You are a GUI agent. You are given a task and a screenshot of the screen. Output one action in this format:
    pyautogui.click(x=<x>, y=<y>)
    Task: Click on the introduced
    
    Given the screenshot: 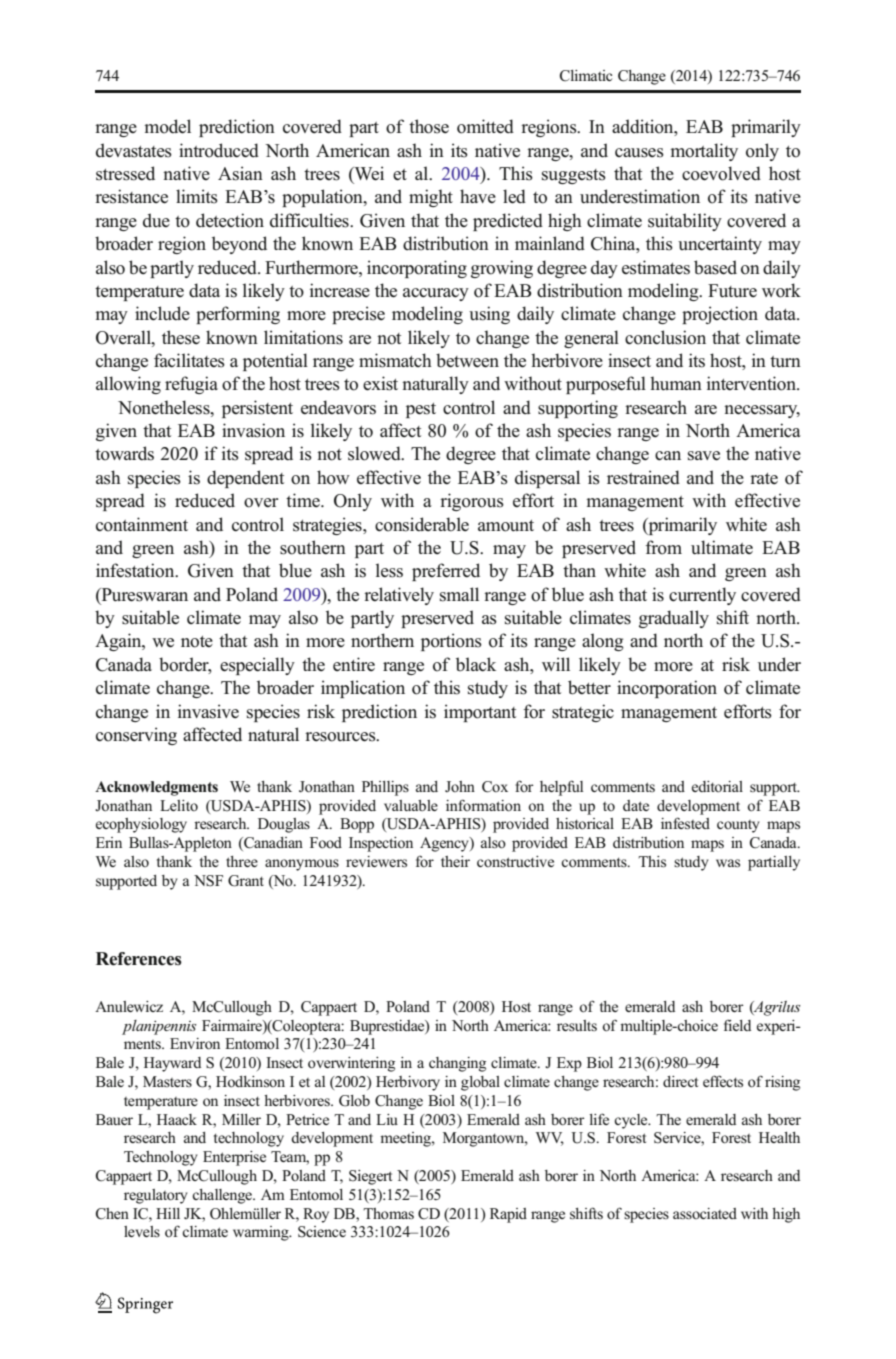 What is the action you would take?
    pyautogui.click(x=219, y=150)
